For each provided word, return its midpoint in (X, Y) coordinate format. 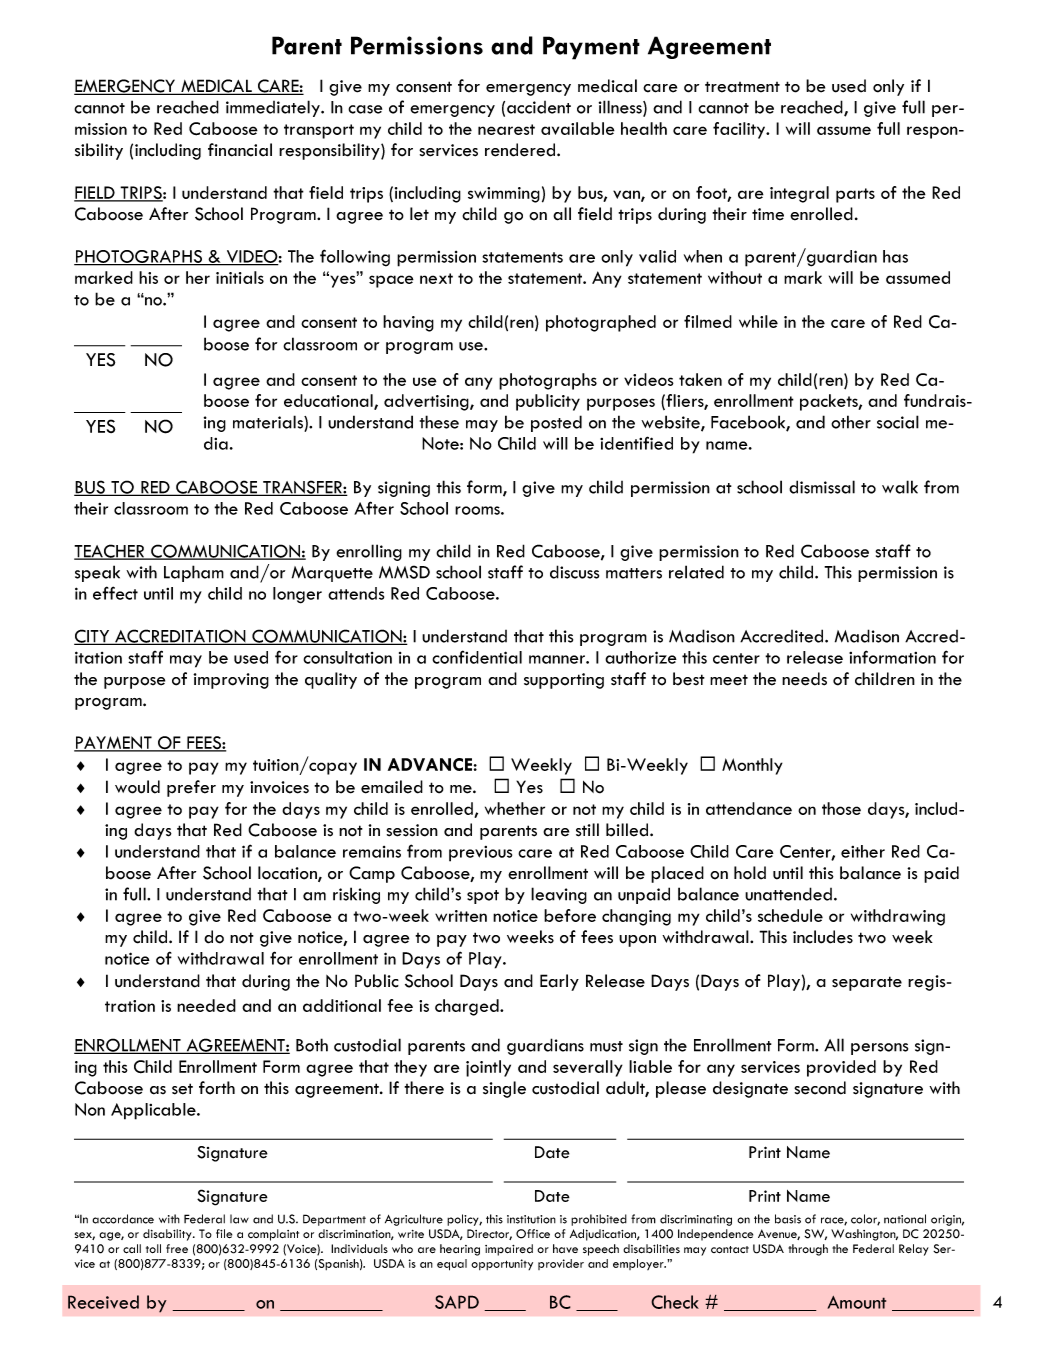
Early (559, 982)
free (177, 1248)
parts (855, 195)
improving (231, 681)
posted (556, 423)
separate (867, 983)
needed (206, 1005)
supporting (564, 681)
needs (804, 679)
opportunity (502, 1264)
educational (329, 402)
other (851, 422)
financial (240, 150)
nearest (506, 129)
